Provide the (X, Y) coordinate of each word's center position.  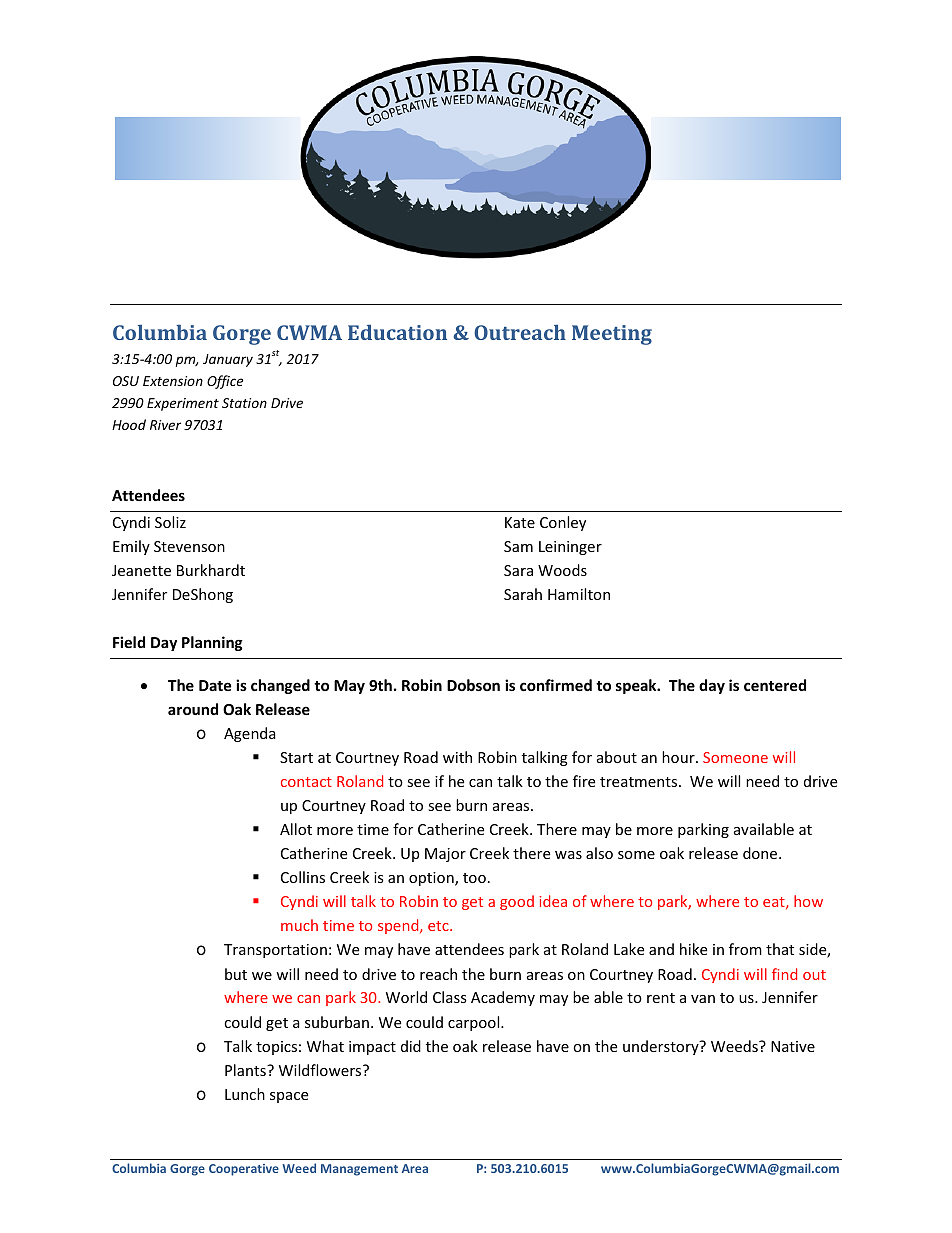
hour (679, 757)
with (457, 757)
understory (662, 1047)
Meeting (612, 335)
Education (397, 332)
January (228, 360)
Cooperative (244, 1170)
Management (359, 1170)
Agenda (250, 734)
